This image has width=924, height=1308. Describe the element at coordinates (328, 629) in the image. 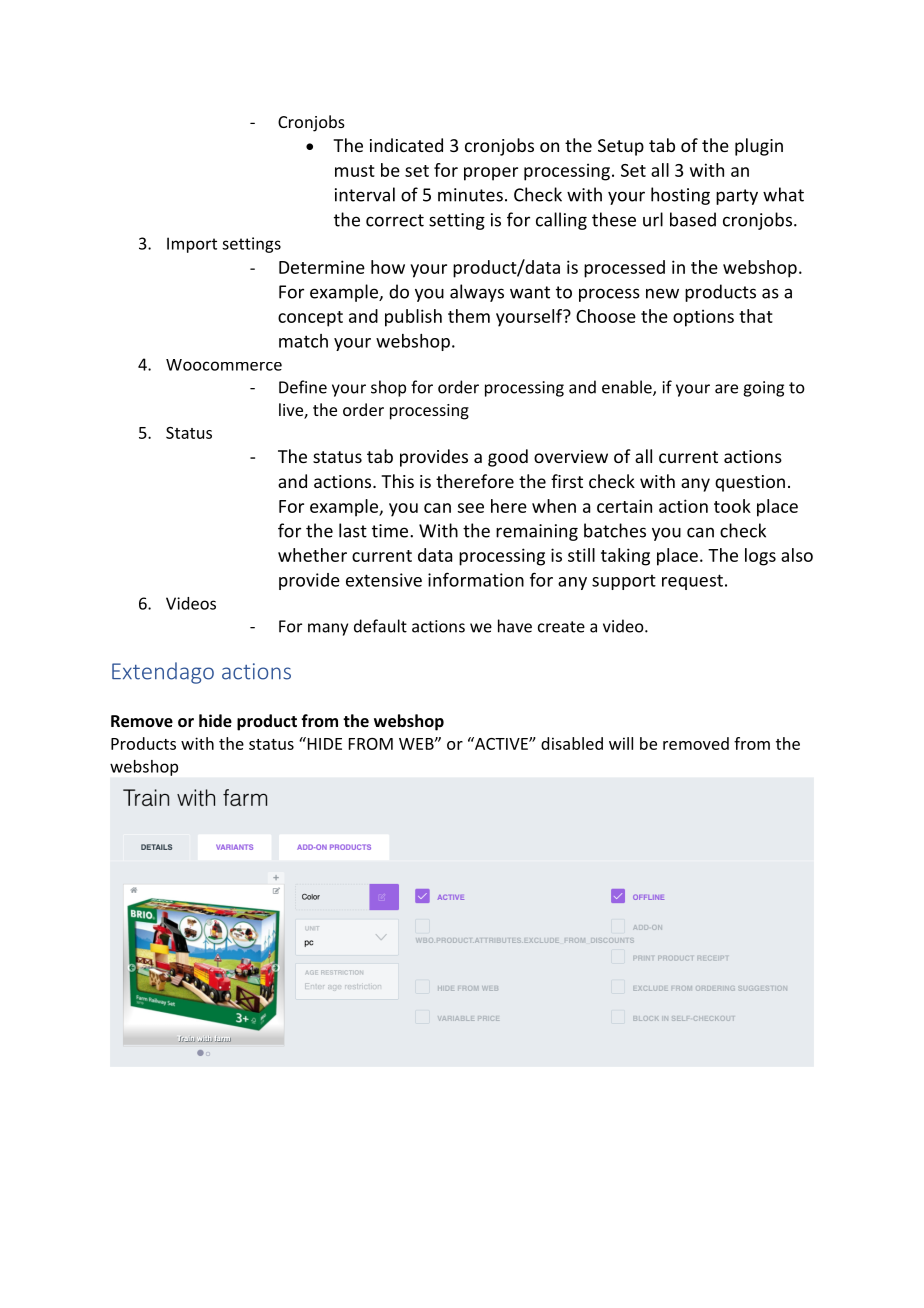

I see `many` at that location.
